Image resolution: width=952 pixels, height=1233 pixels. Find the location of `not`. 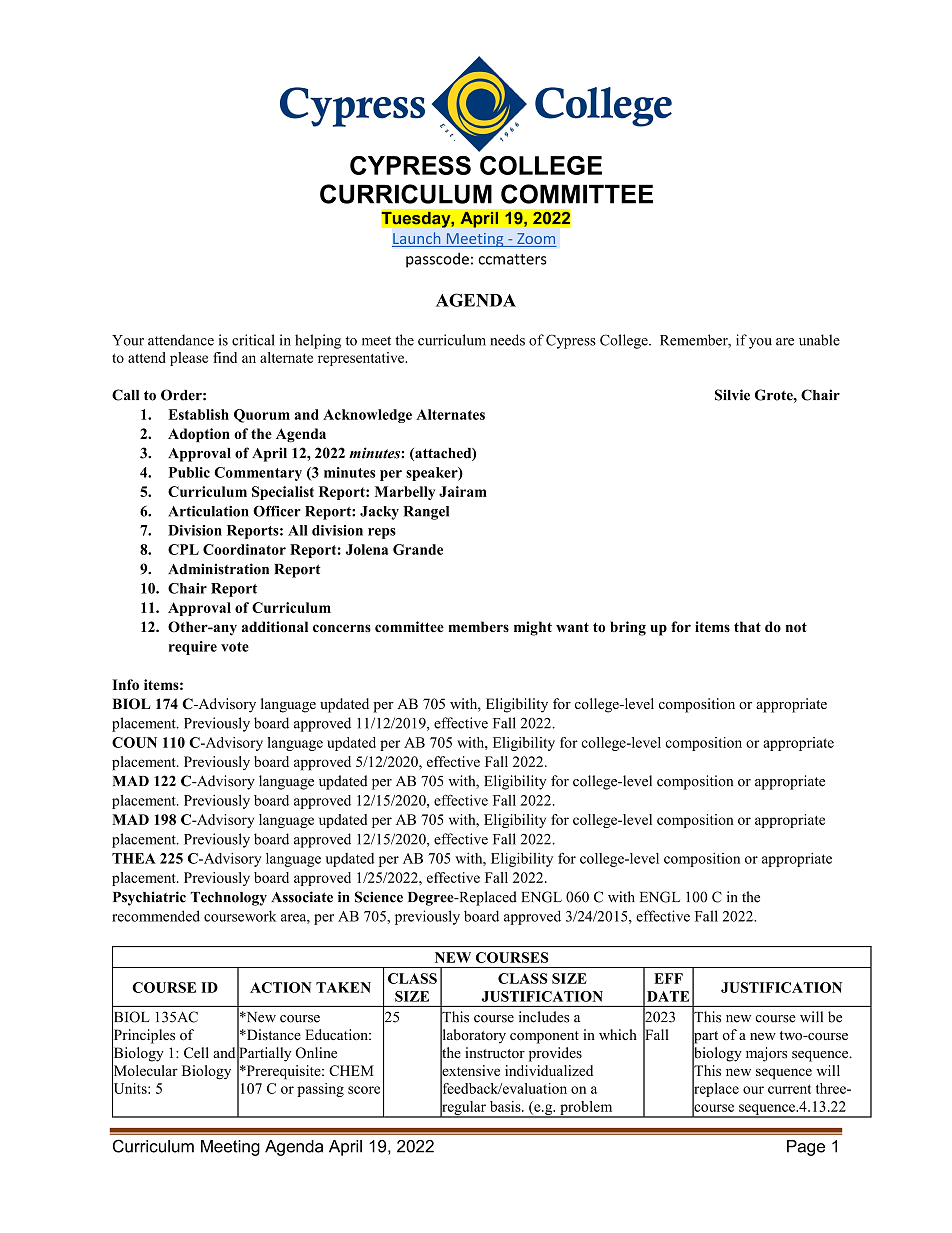

not is located at coordinates (796, 627).
